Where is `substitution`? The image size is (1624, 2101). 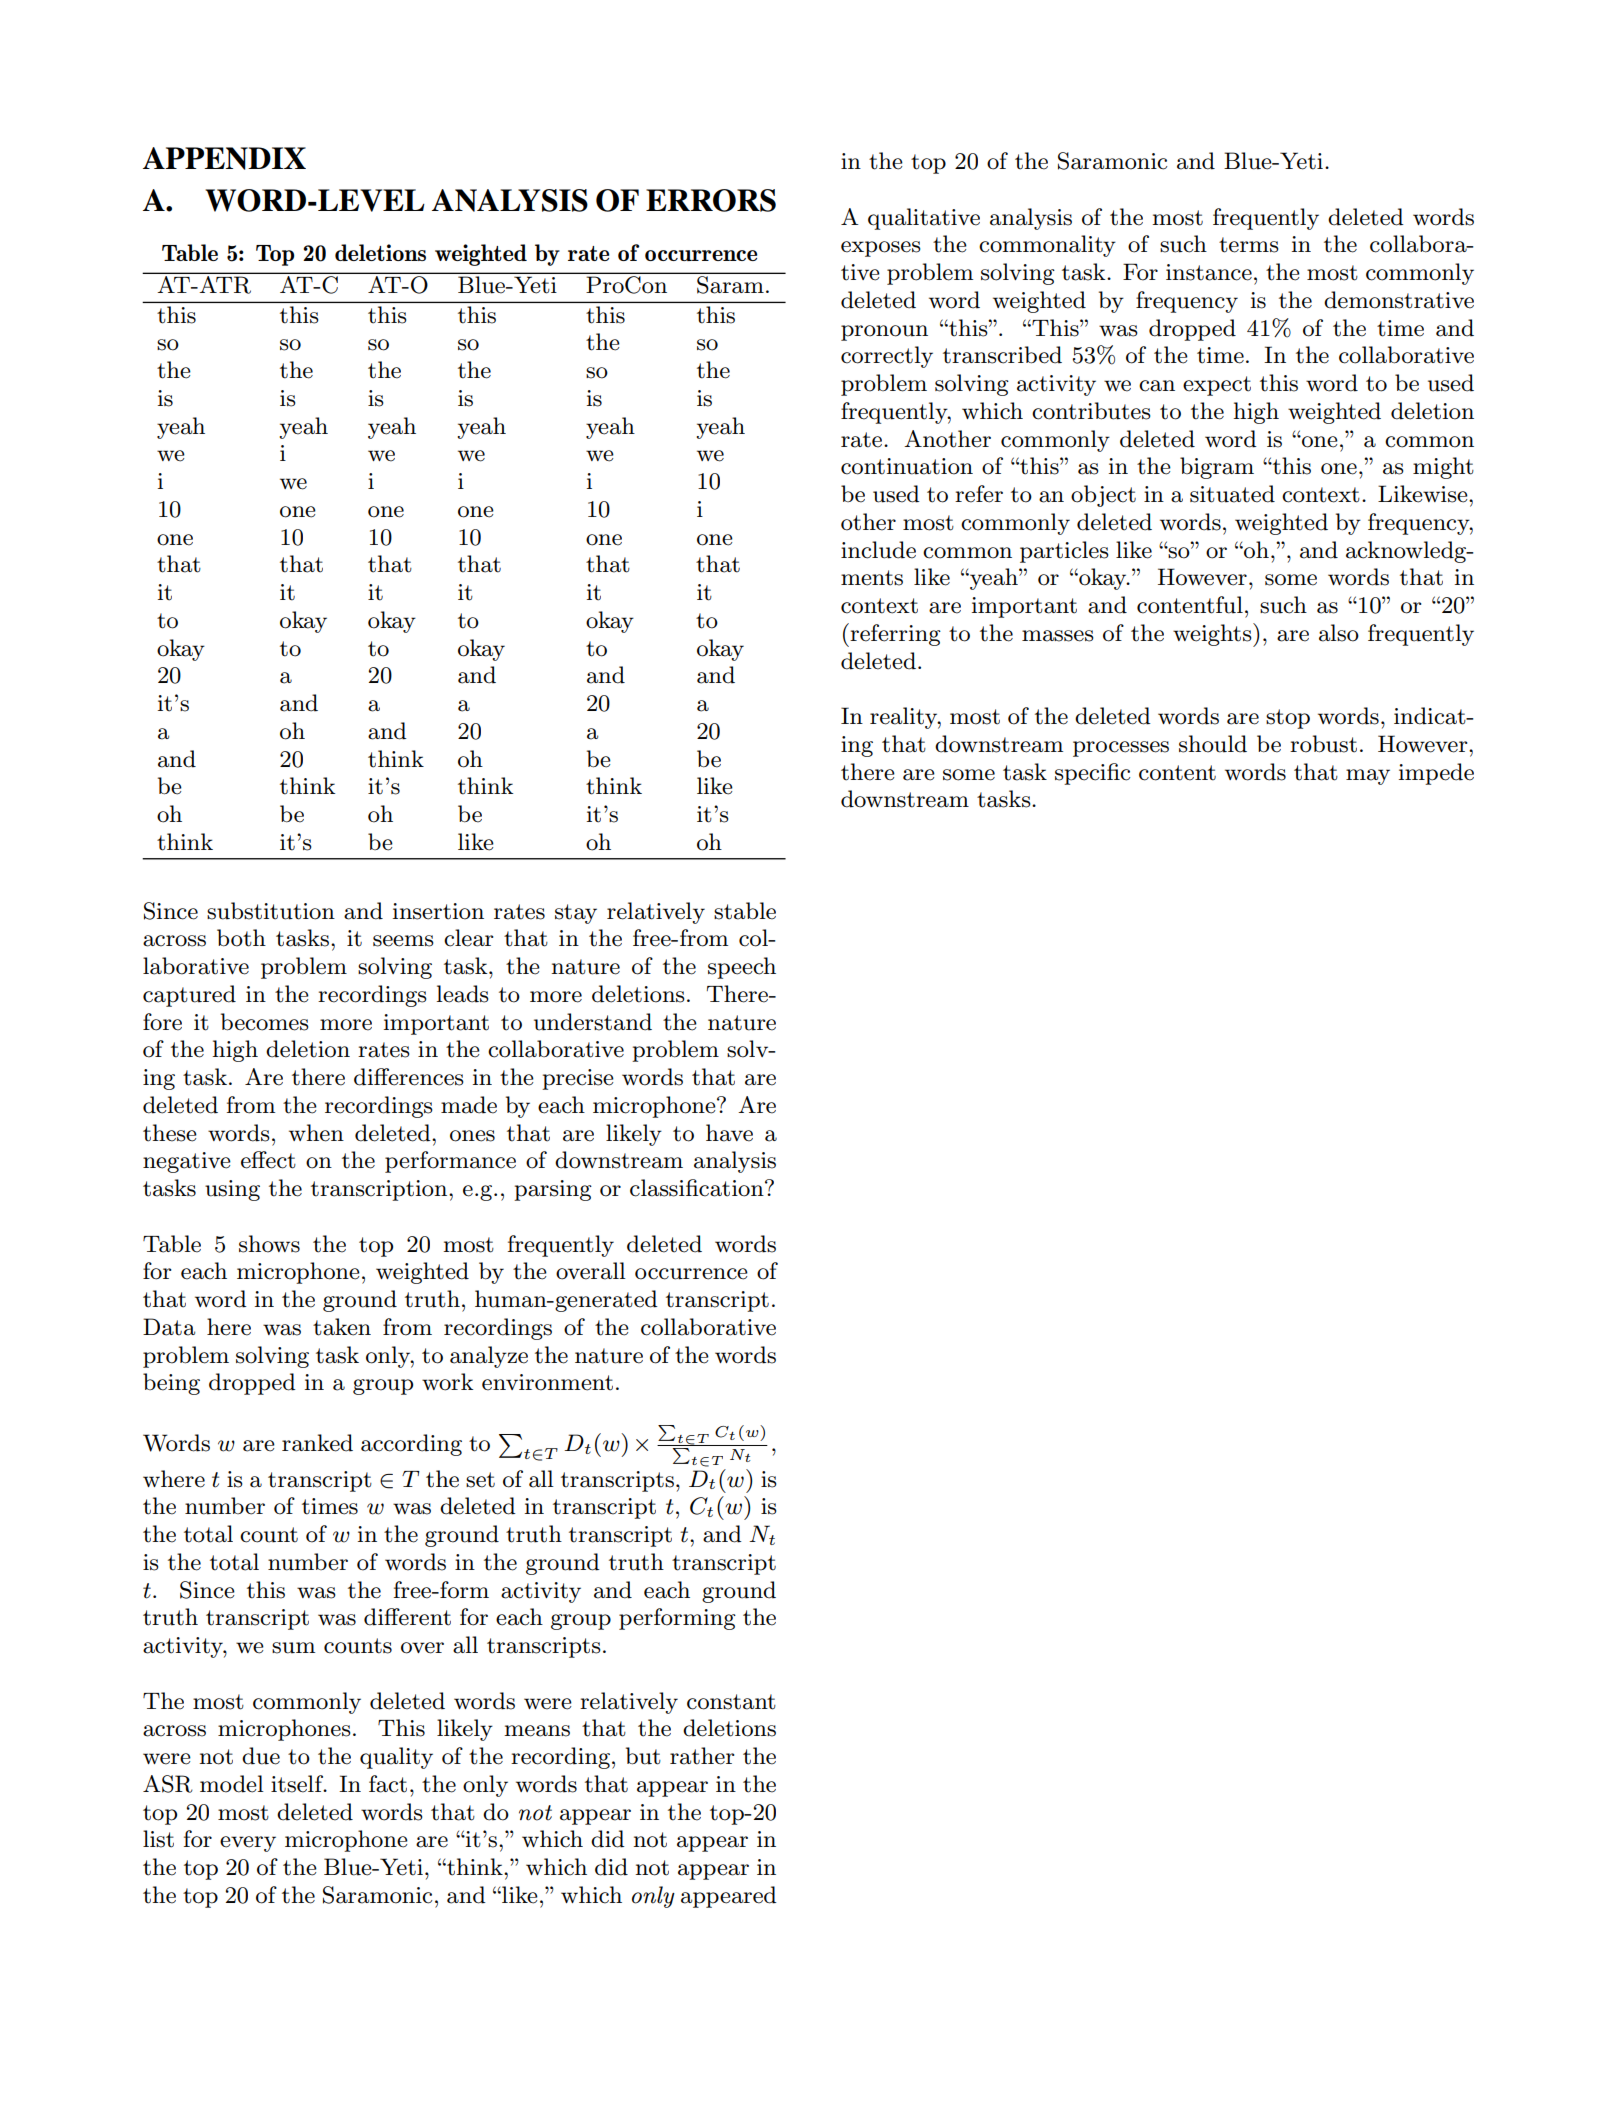
substitution is located at coordinates (271, 911).
